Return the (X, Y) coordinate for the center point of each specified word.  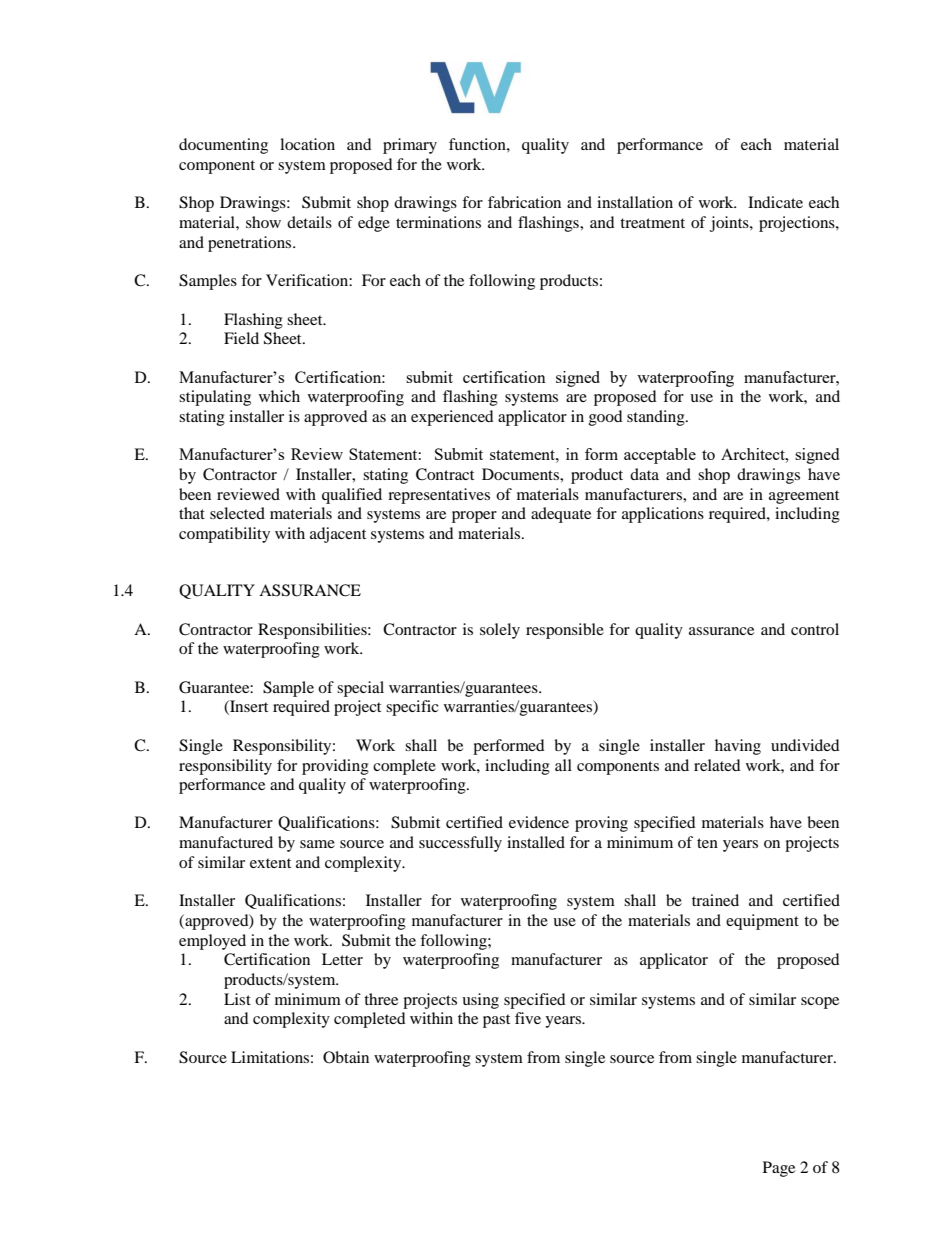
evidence (539, 822)
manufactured (226, 842)
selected (237, 513)
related (717, 765)
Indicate (775, 202)
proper (474, 517)
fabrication (524, 202)
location (307, 144)
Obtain (346, 1057)
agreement (804, 497)
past (496, 1021)
